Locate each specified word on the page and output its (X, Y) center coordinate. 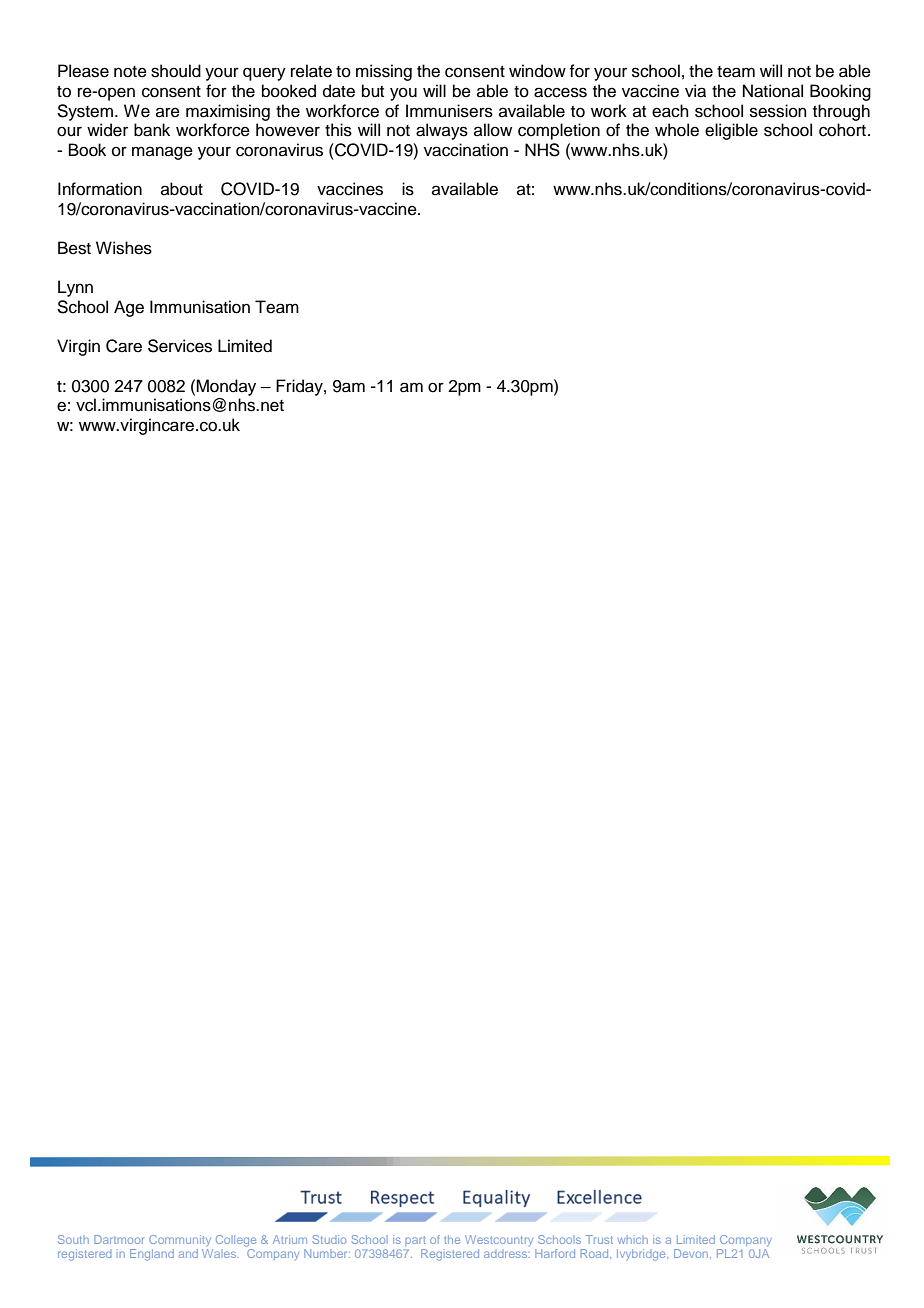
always (442, 131)
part (415, 1241)
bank (152, 130)
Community (180, 1240)
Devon (692, 1253)
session (778, 111)
